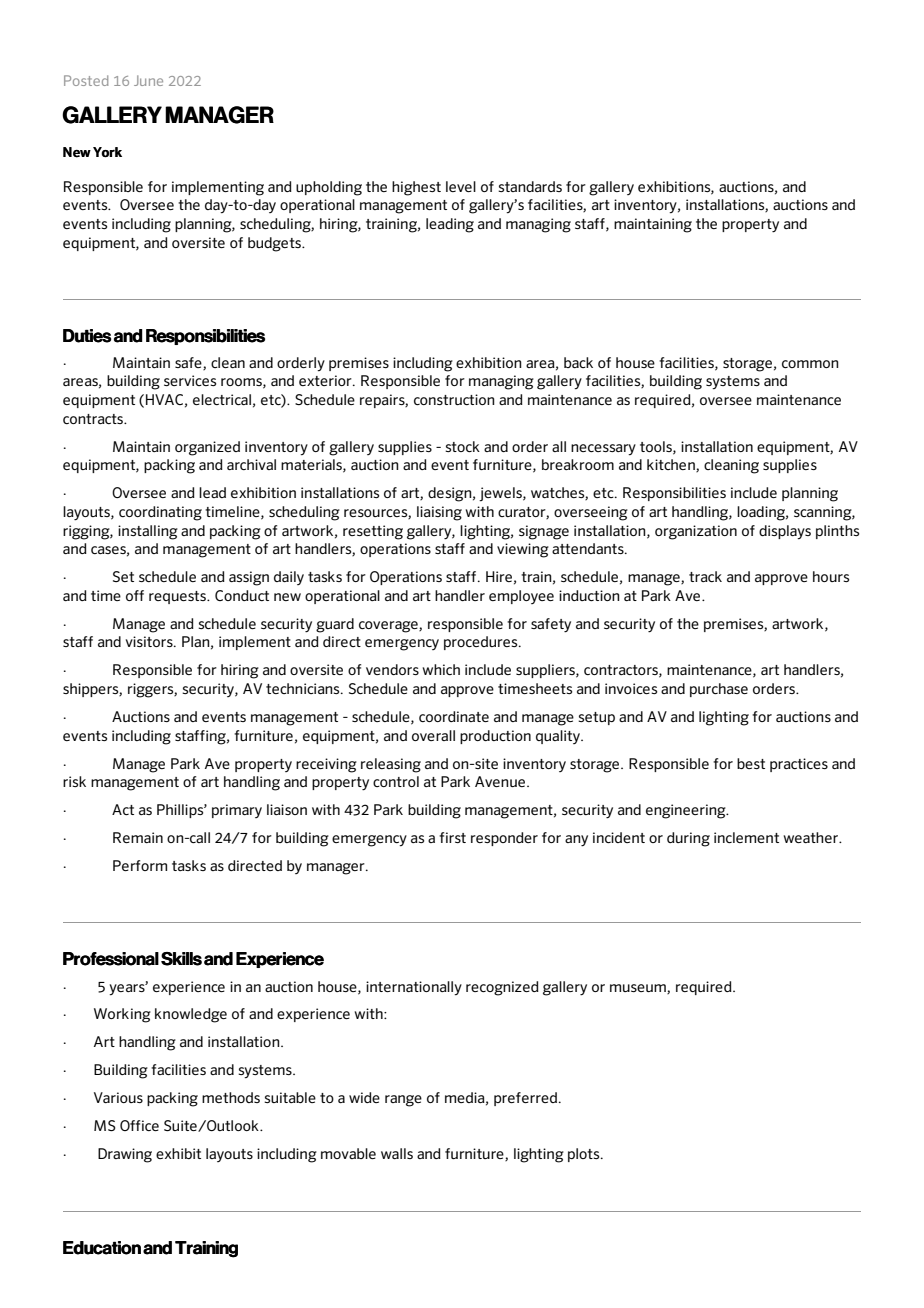  I want to click on Office, so click(139, 1125).
